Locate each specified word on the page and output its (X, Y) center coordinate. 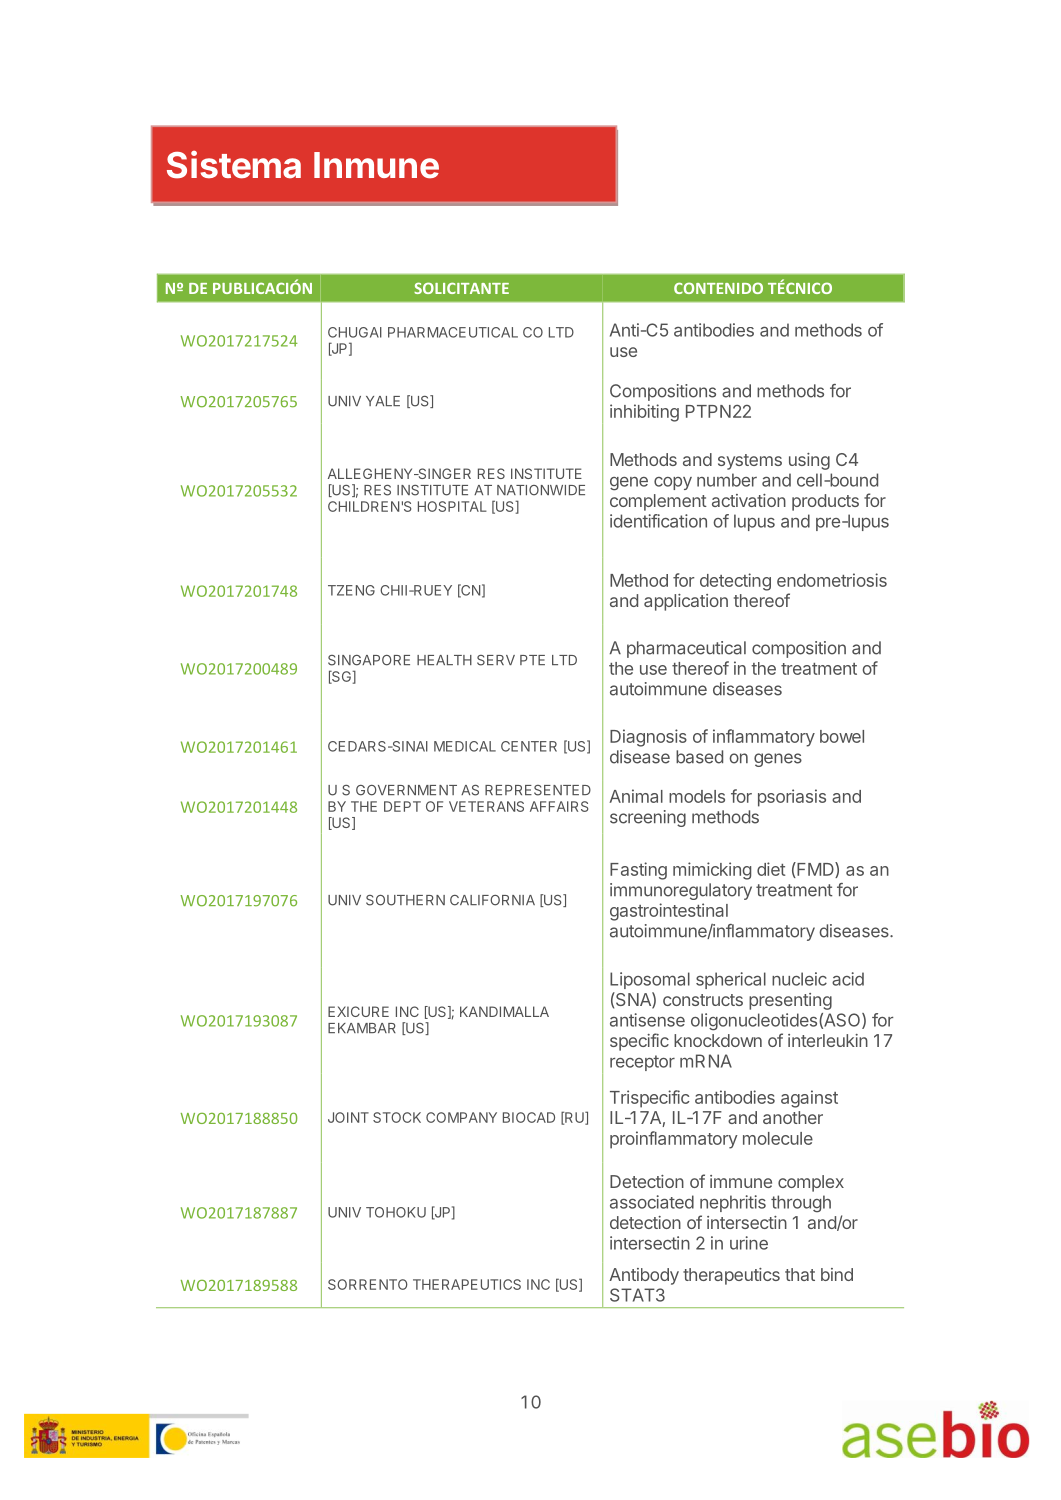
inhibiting (644, 413)
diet (771, 869)
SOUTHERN (405, 900)
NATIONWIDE (541, 490)
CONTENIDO (718, 288)
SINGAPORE (369, 660)
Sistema (234, 165)
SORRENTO (368, 1284)
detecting (735, 582)
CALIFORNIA (492, 900)
